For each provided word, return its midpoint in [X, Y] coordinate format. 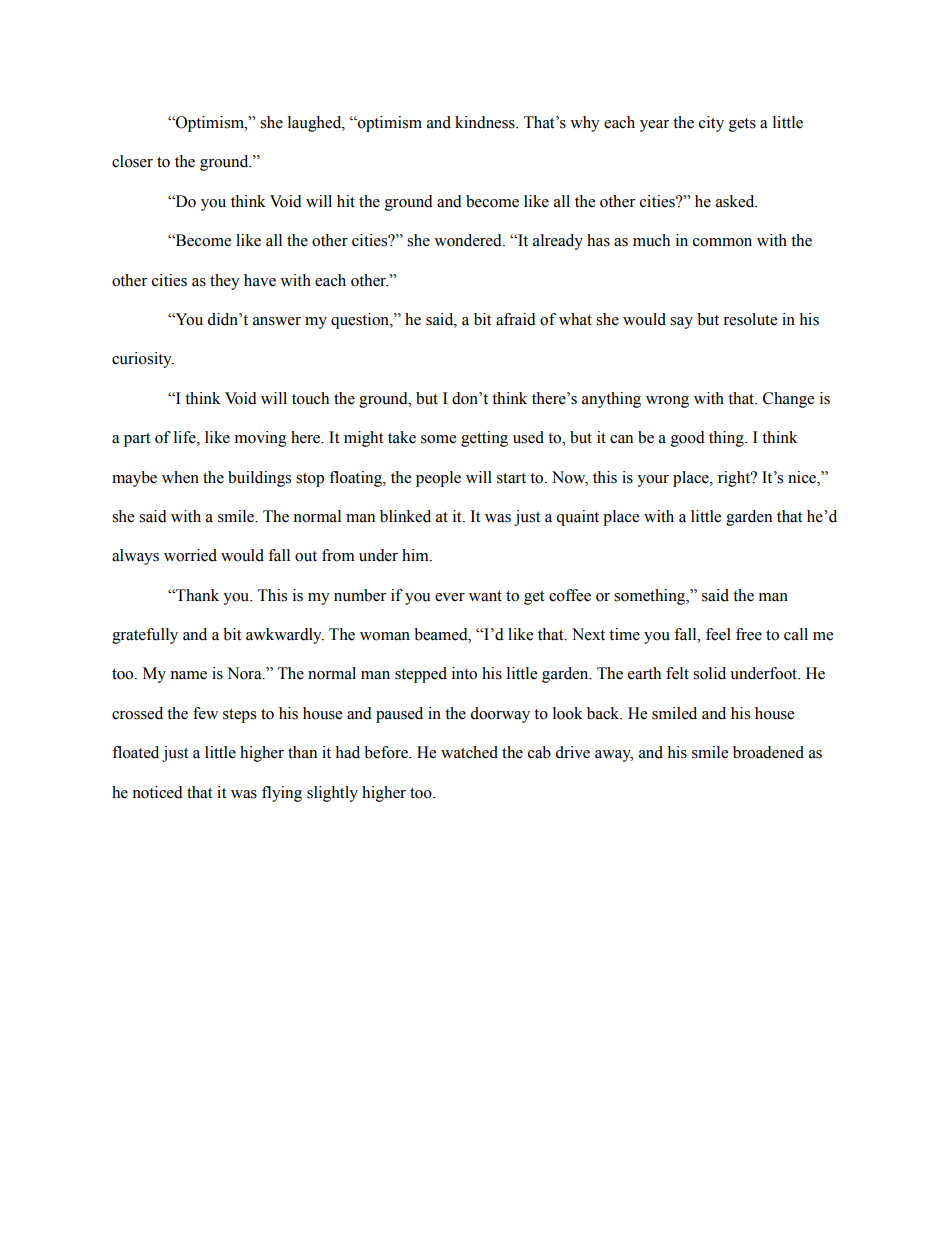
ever [450, 597]
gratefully [145, 636]
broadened [768, 752]
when [180, 477]
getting [484, 439]
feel [718, 634]
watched [469, 752]
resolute [750, 319]
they [225, 282]
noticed [157, 792]
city [711, 124]
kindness [486, 122]
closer [132, 161]
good [688, 439]
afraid [516, 319]
